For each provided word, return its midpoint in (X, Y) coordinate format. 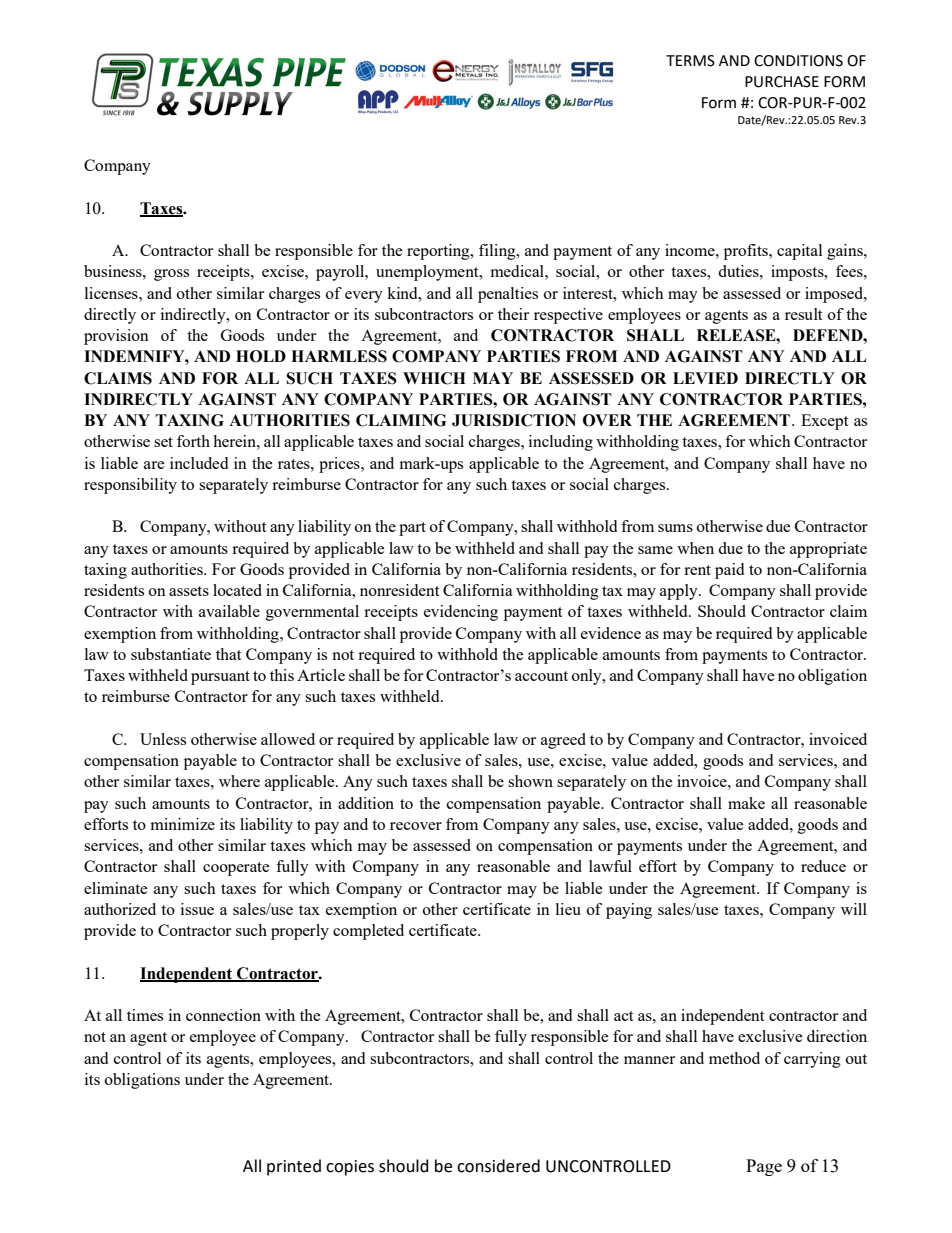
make (746, 803)
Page (764, 1167)
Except (824, 422)
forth (193, 441)
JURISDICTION (514, 420)
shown (530, 781)
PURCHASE (782, 82)
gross (171, 275)
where (239, 781)
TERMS (690, 61)
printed (294, 1167)
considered (498, 1166)
